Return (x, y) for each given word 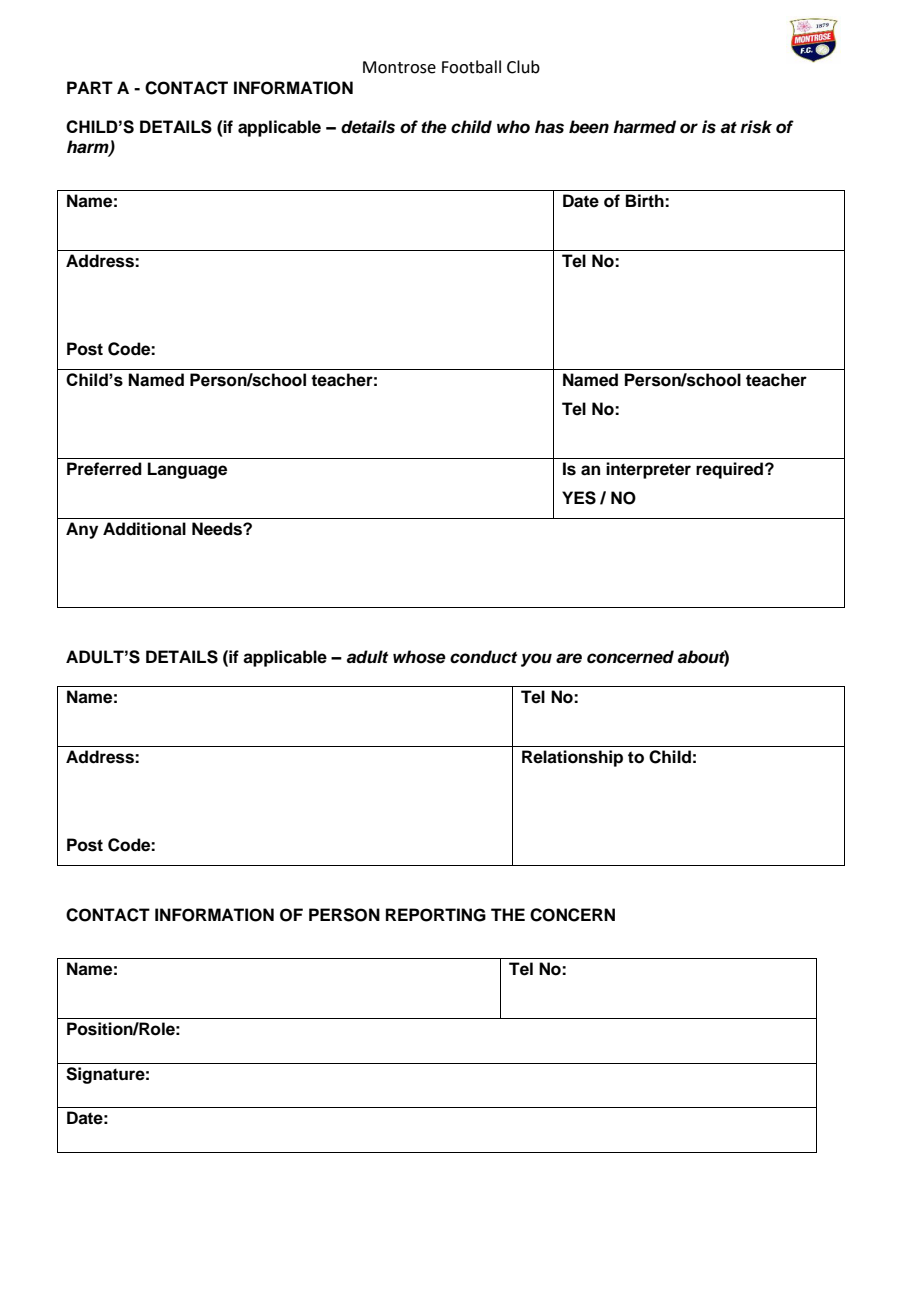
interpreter (648, 470)
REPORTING (436, 915)
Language (187, 470)
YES (579, 498)
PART (90, 87)
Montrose (399, 67)
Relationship (572, 758)
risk (756, 127)
